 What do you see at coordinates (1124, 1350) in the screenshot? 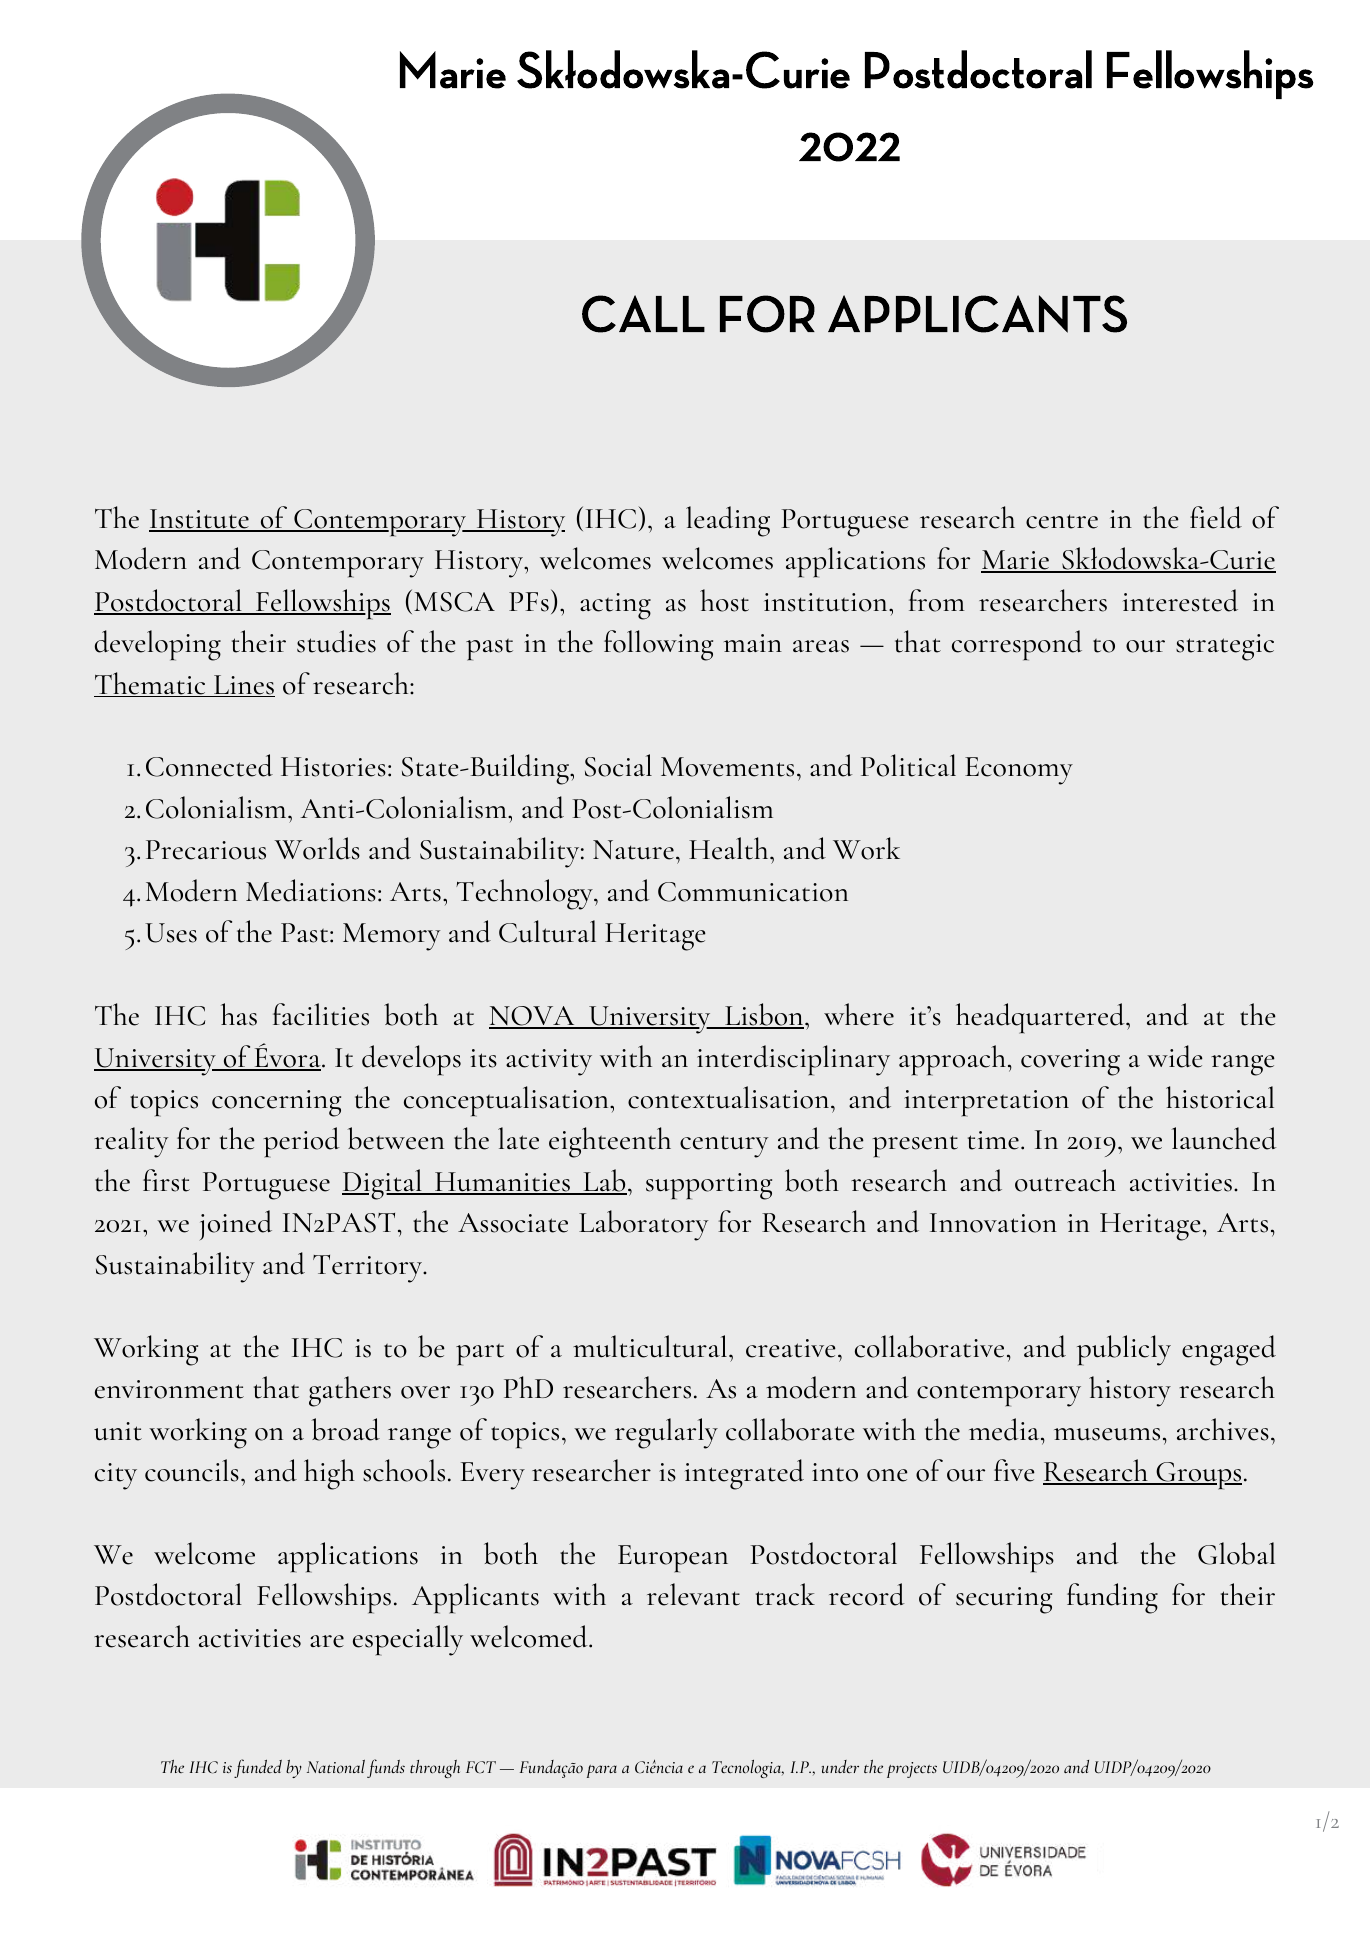
I see `publicly` at bounding box center [1124, 1350].
